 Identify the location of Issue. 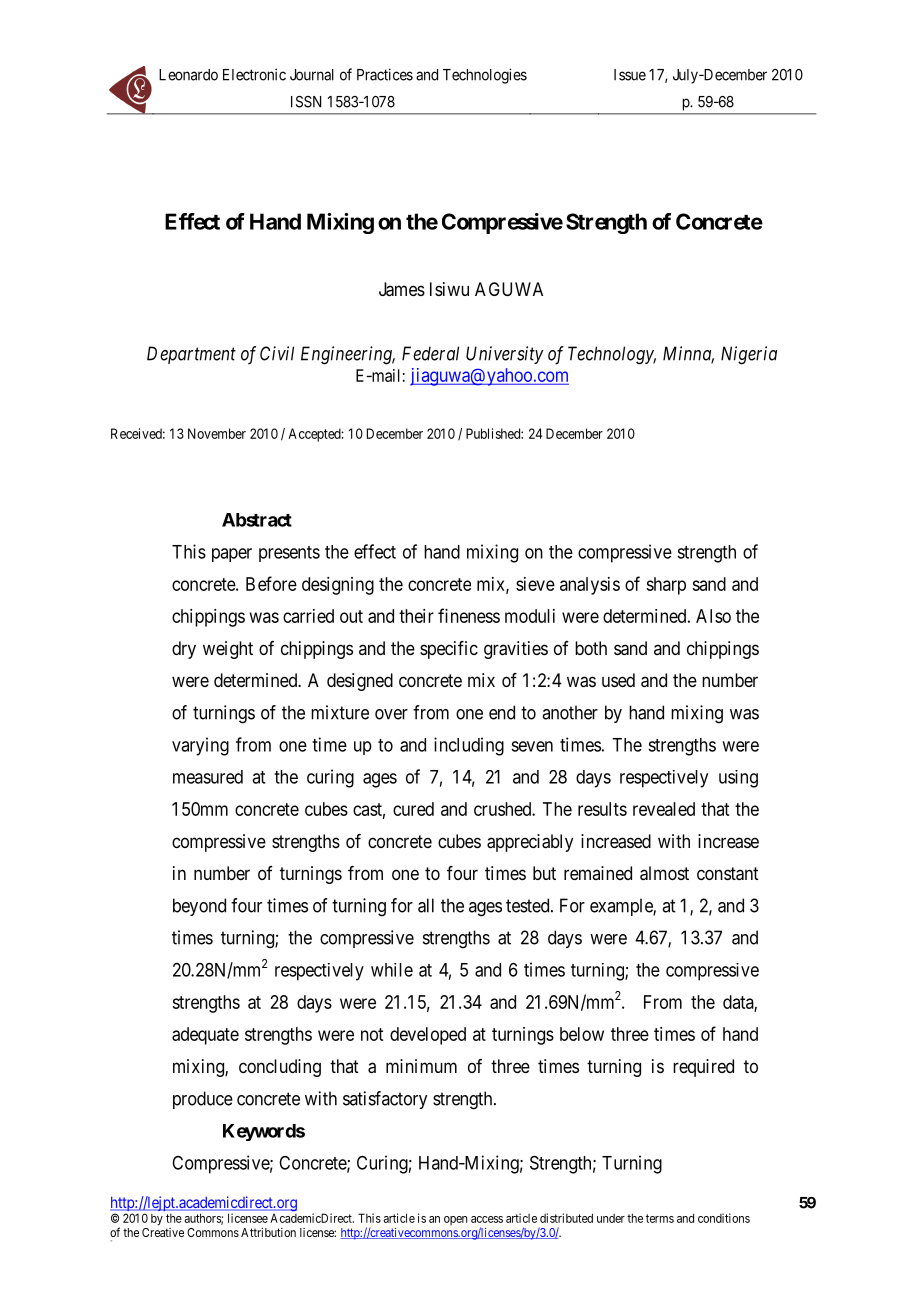
(630, 75).
